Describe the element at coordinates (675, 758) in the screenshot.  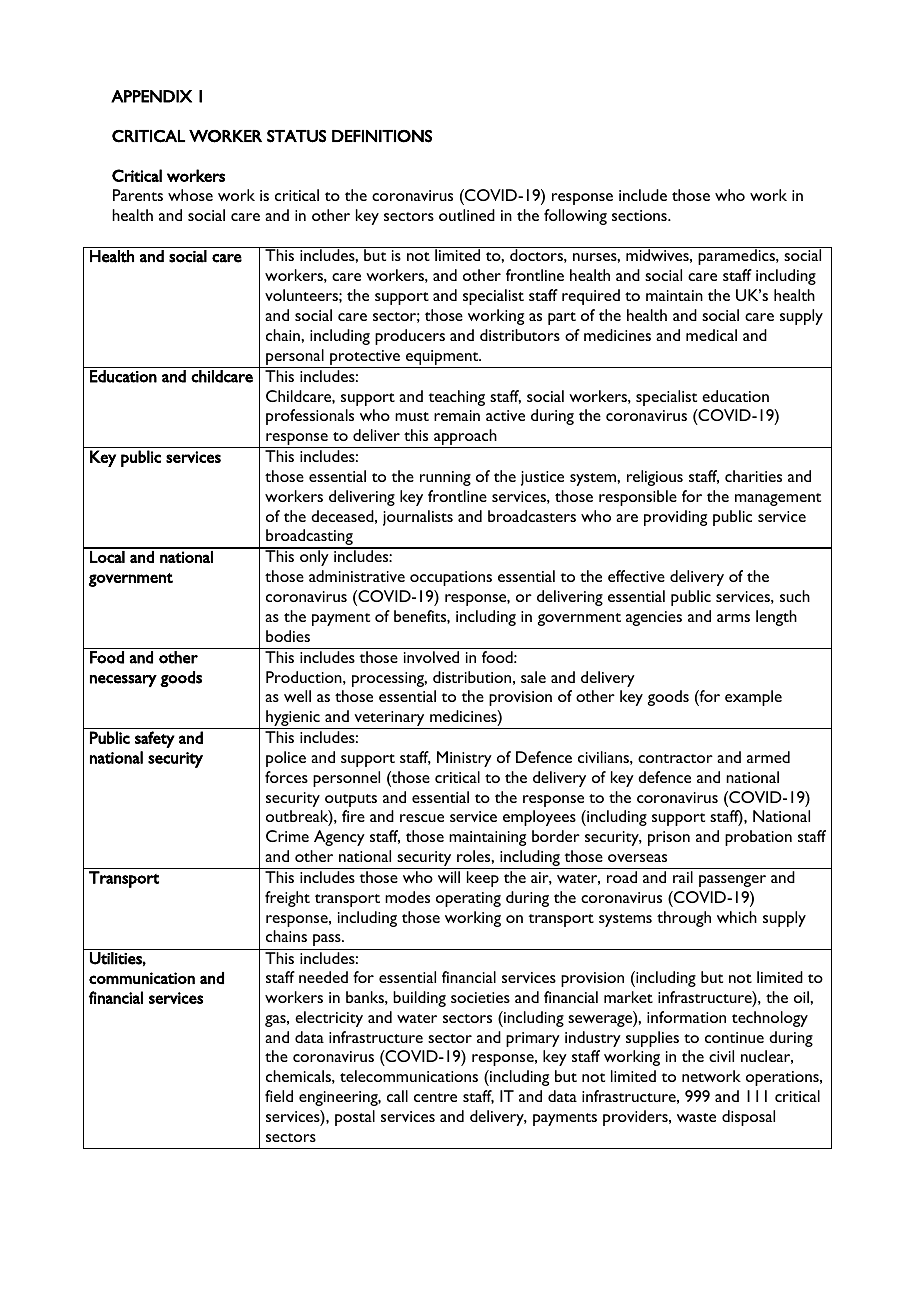
I see `contractor` at that location.
